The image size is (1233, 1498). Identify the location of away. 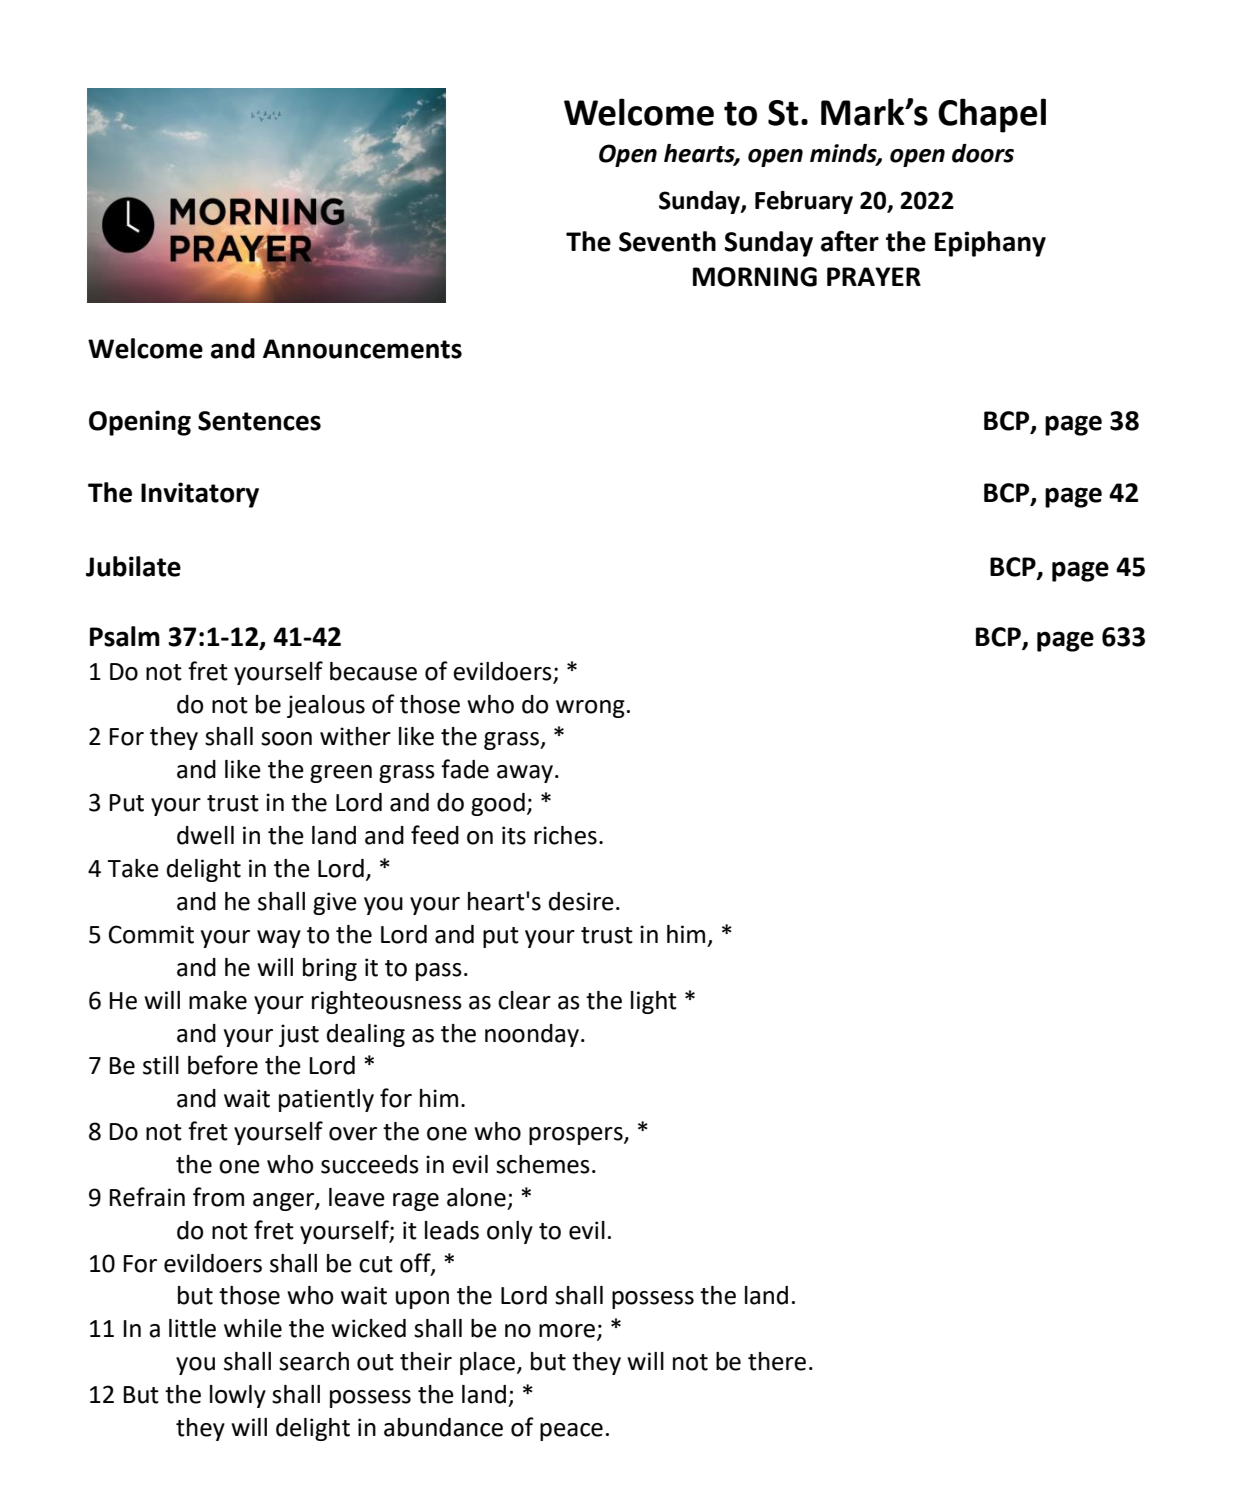
(525, 774).
